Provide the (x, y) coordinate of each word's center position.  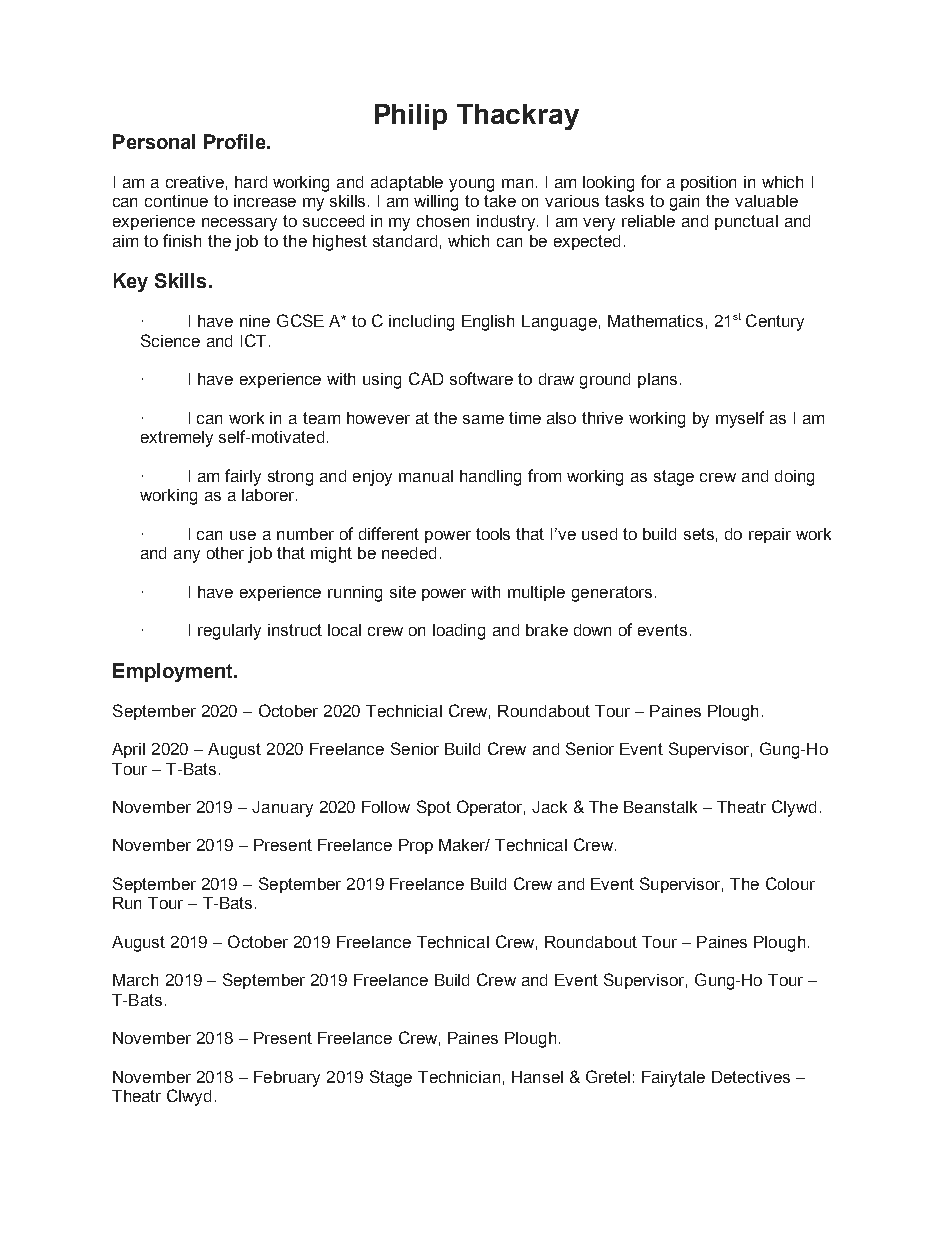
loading (459, 632)
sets (699, 534)
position (708, 183)
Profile (236, 141)
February (287, 1079)
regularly (229, 632)
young (471, 185)
